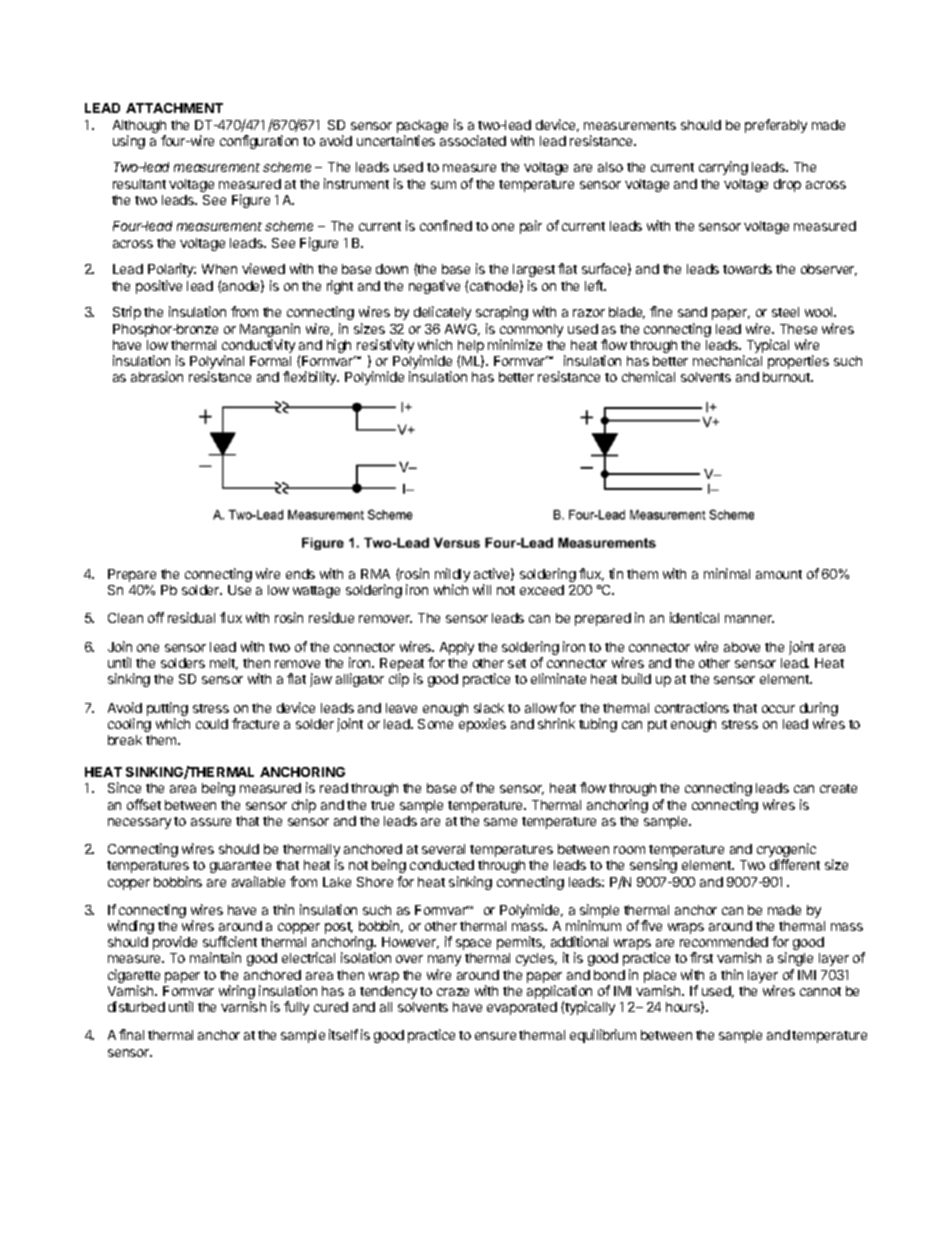 The width and height of the screenshot is (952, 1233). What do you see at coordinates (776, 126) in the screenshot?
I see `preferably` at bounding box center [776, 126].
